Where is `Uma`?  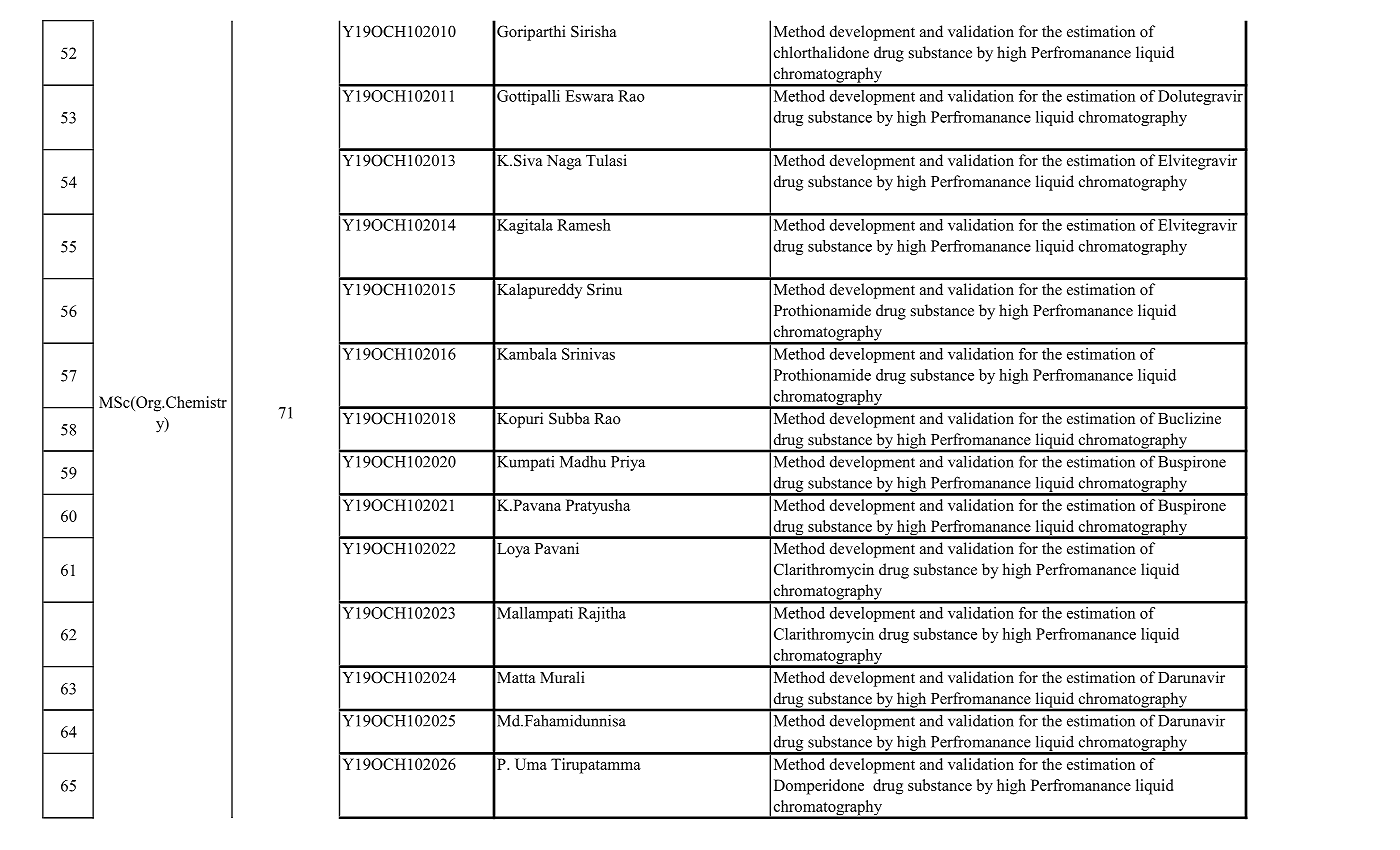 Uma is located at coordinates (531, 764).
